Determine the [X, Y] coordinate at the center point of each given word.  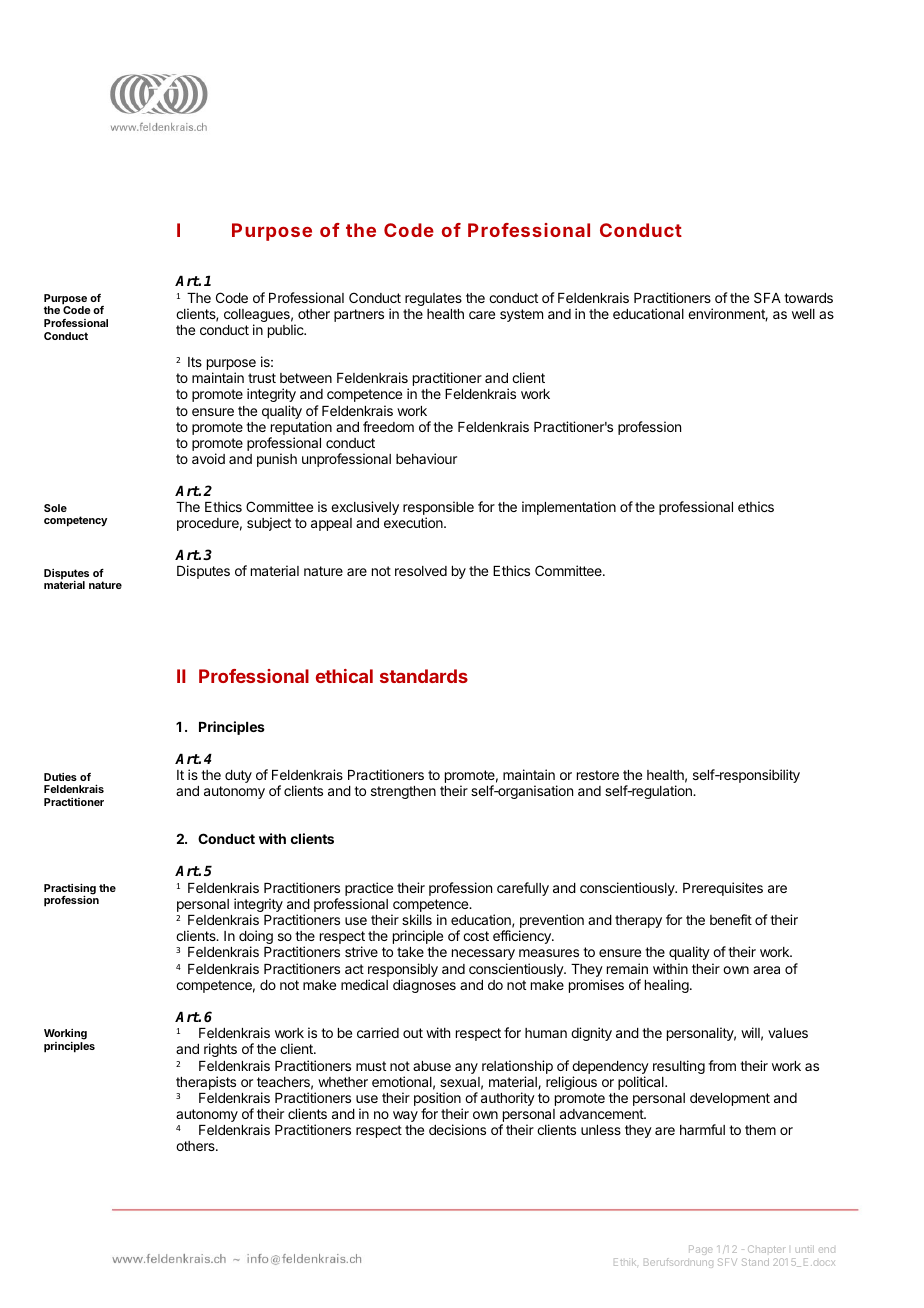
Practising [70, 890]
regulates [433, 299]
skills [417, 919]
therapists [206, 1083]
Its [195, 362]
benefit [731, 919]
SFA [767, 297]
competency [75, 521]
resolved [421, 571]
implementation [569, 508]
